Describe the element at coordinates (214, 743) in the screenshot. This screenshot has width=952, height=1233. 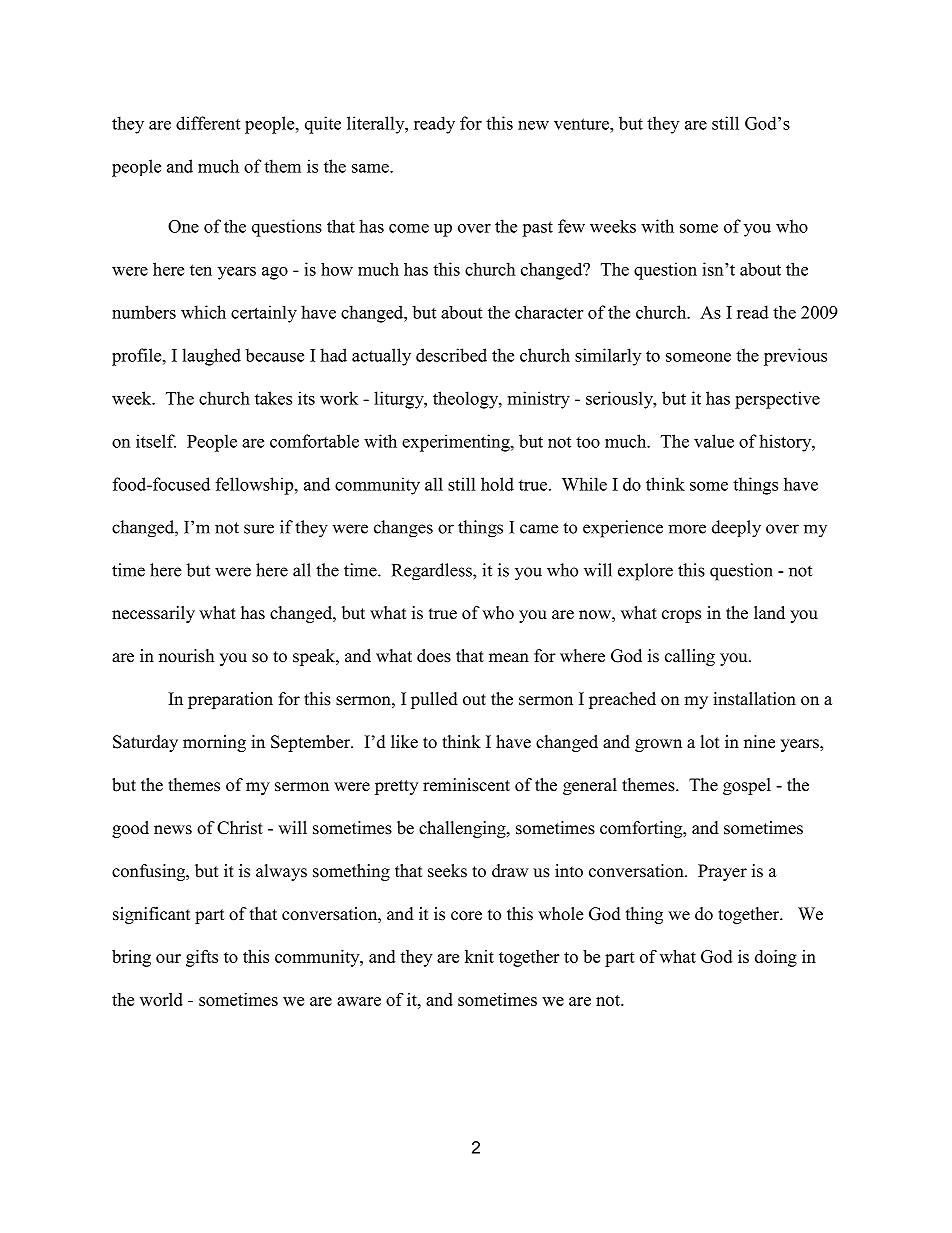
I see `morning` at that location.
